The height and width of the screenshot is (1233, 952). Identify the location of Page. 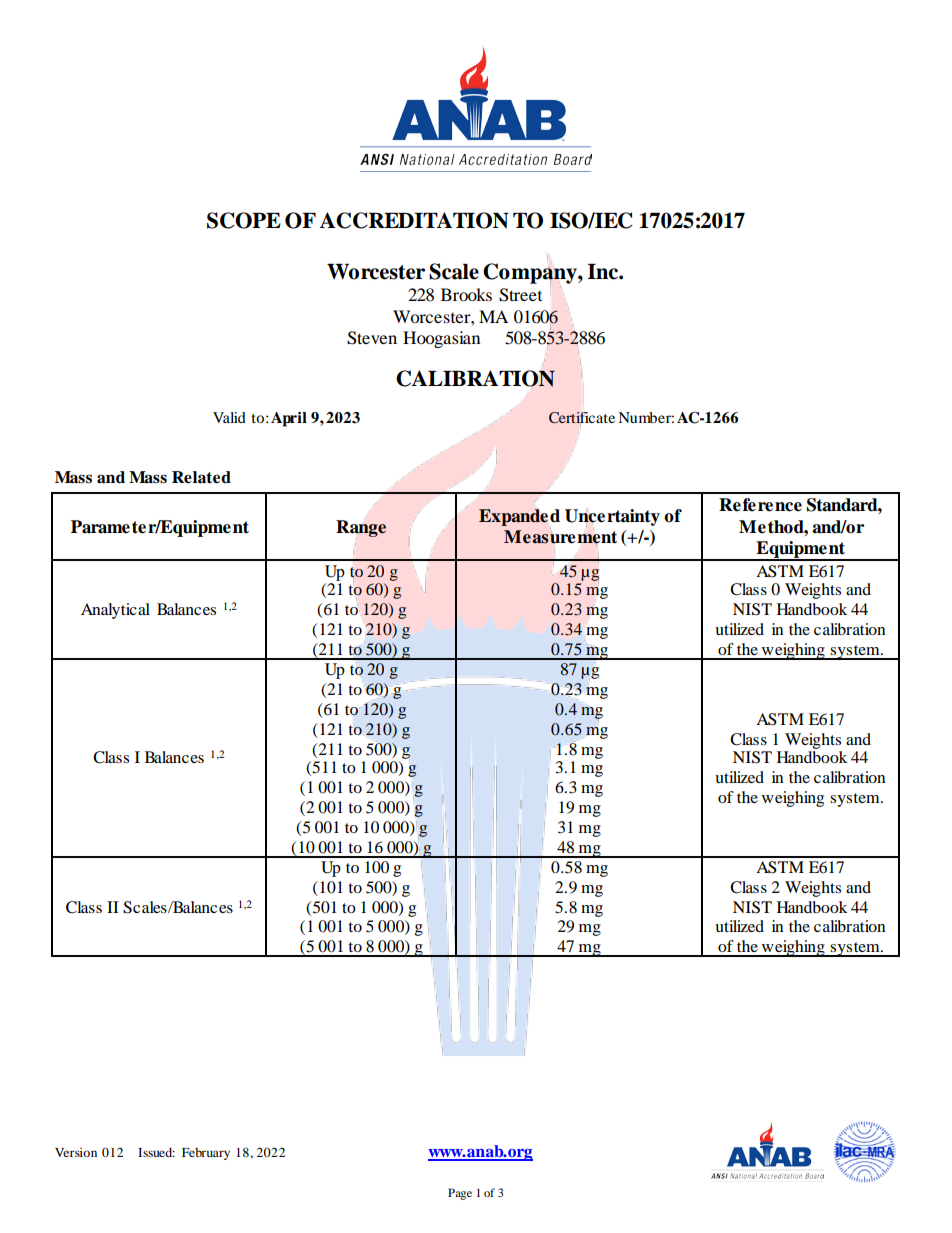
(460, 1194).
